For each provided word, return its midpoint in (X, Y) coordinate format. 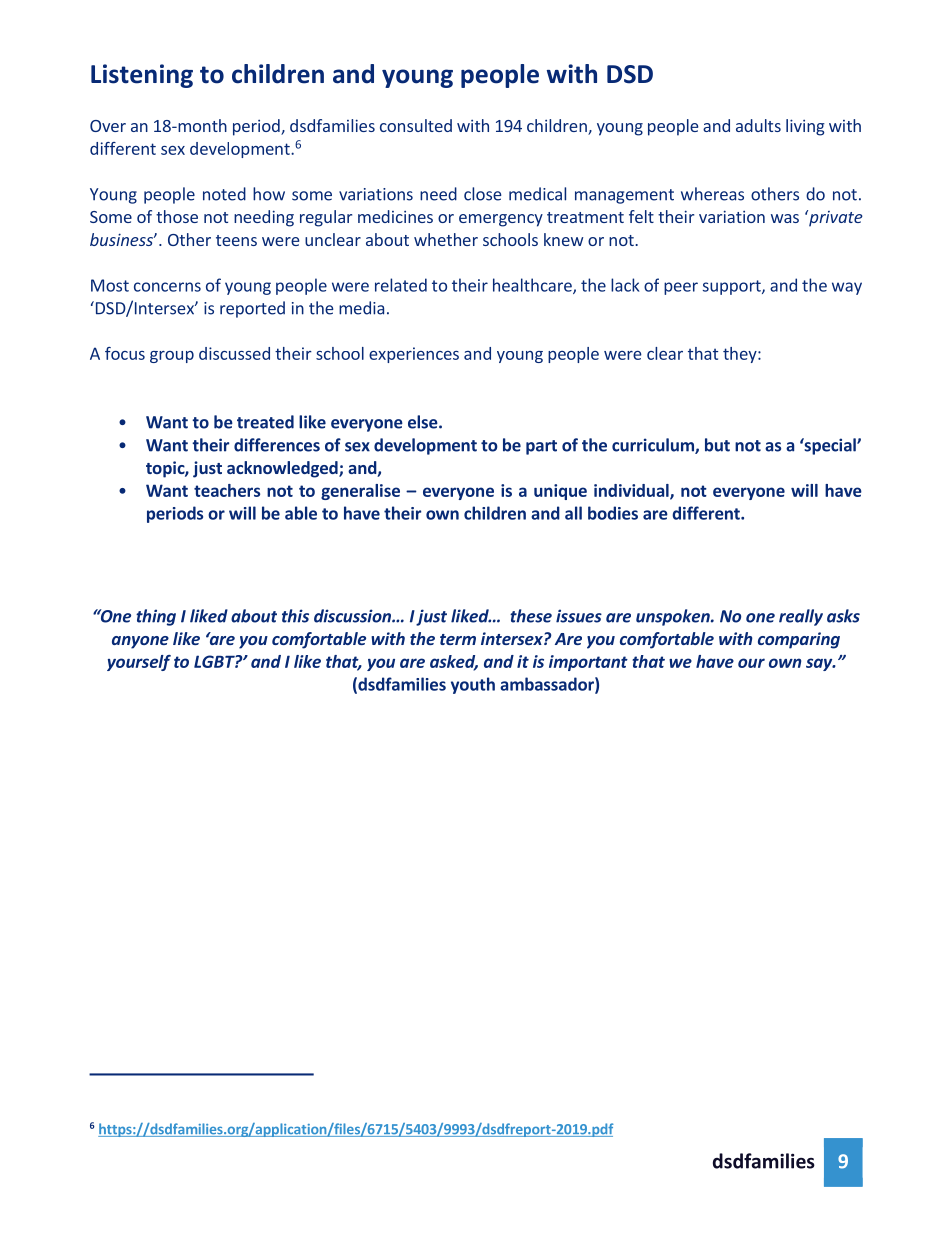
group (172, 357)
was (785, 218)
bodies (613, 513)
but (717, 445)
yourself (139, 663)
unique (560, 492)
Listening (142, 76)
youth (473, 685)
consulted (416, 125)
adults (758, 125)
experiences (414, 355)
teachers (227, 490)
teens (236, 240)
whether (446, 239)
